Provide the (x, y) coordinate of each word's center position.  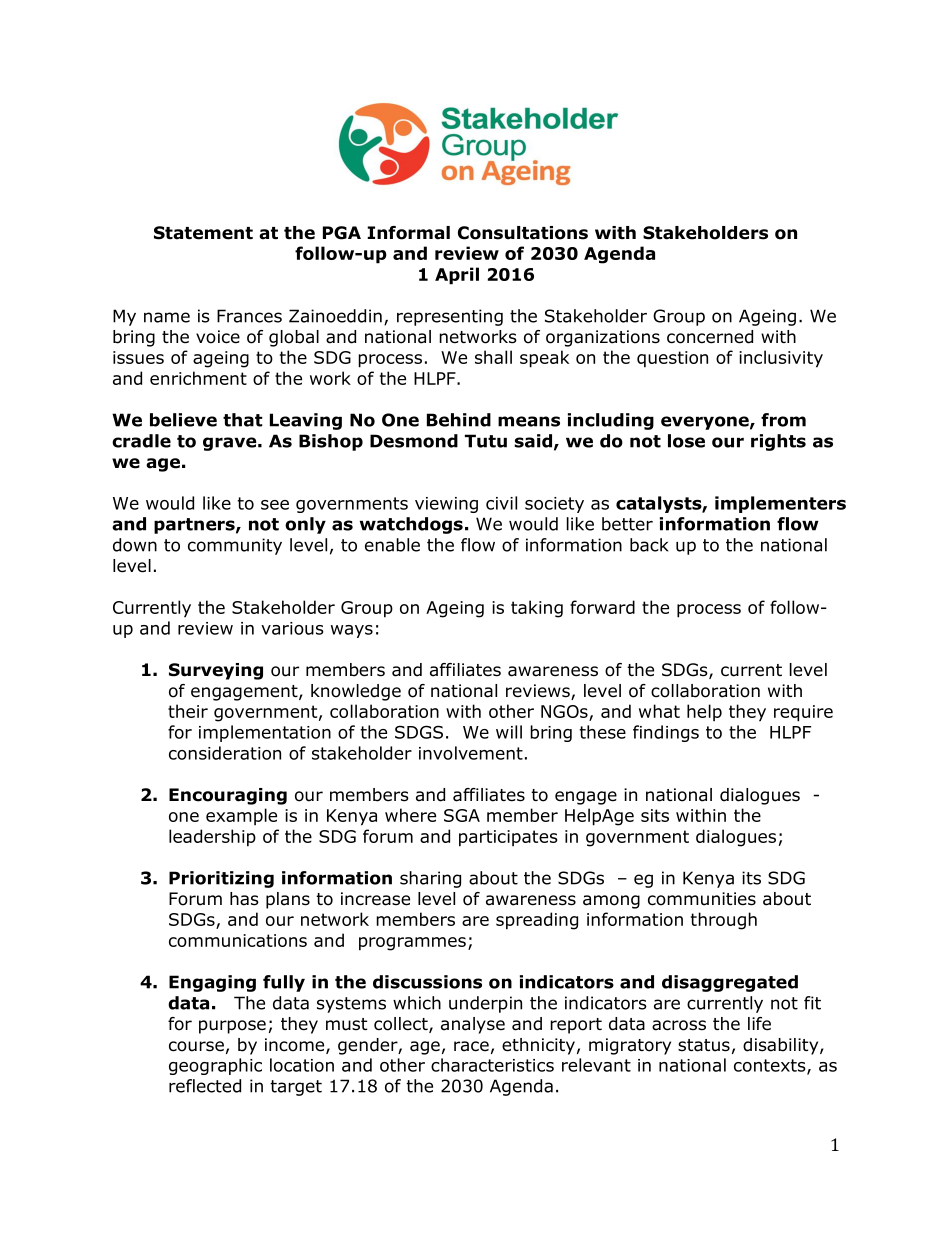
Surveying (216, 671)
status (704, 1045)
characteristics (492, 1065)
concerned (710, 337)
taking (537, 609)
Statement (203, 233)
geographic (215, 1066)
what (659, 711)
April (457, 276)
